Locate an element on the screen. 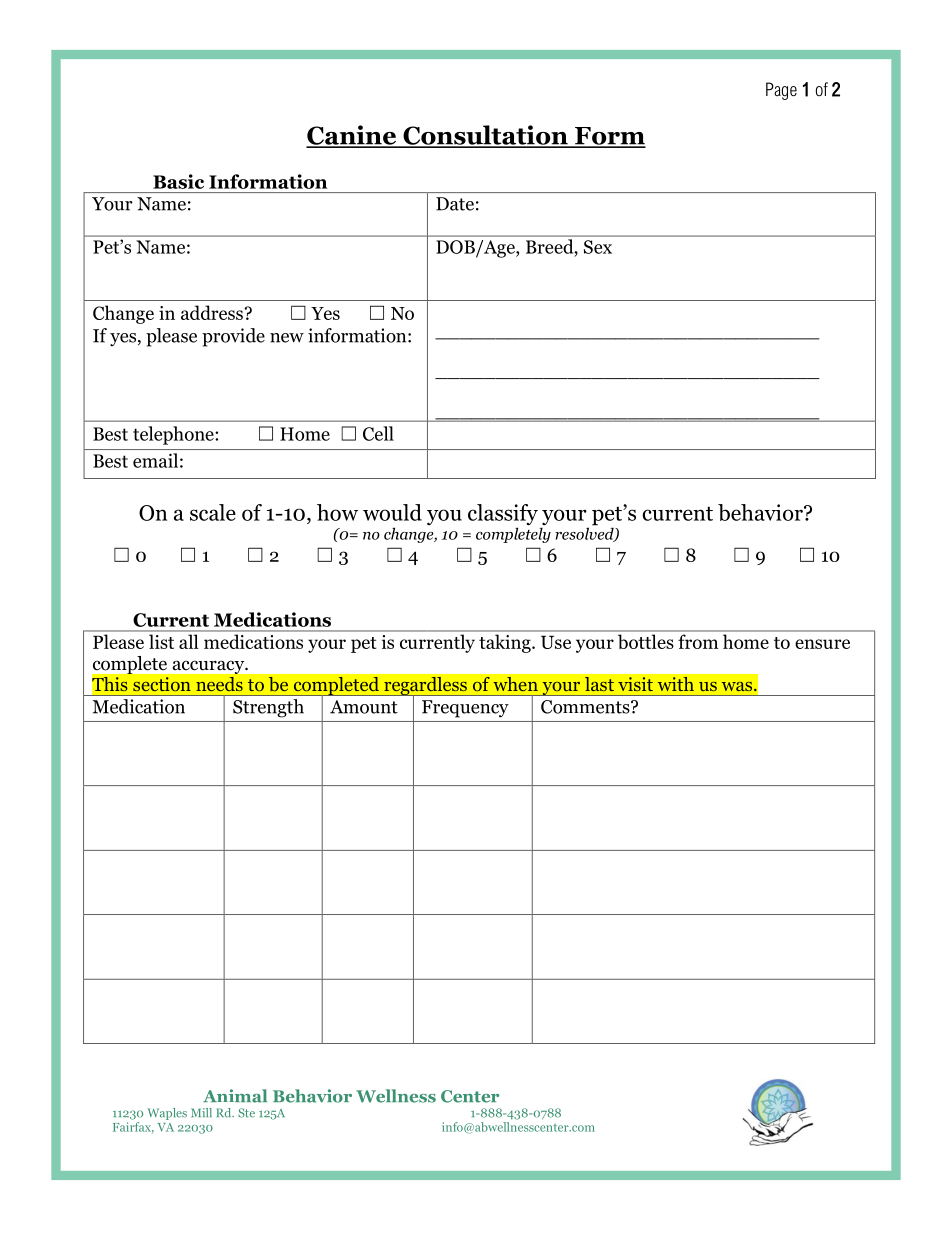  was is located at coordinates (738, 686).
